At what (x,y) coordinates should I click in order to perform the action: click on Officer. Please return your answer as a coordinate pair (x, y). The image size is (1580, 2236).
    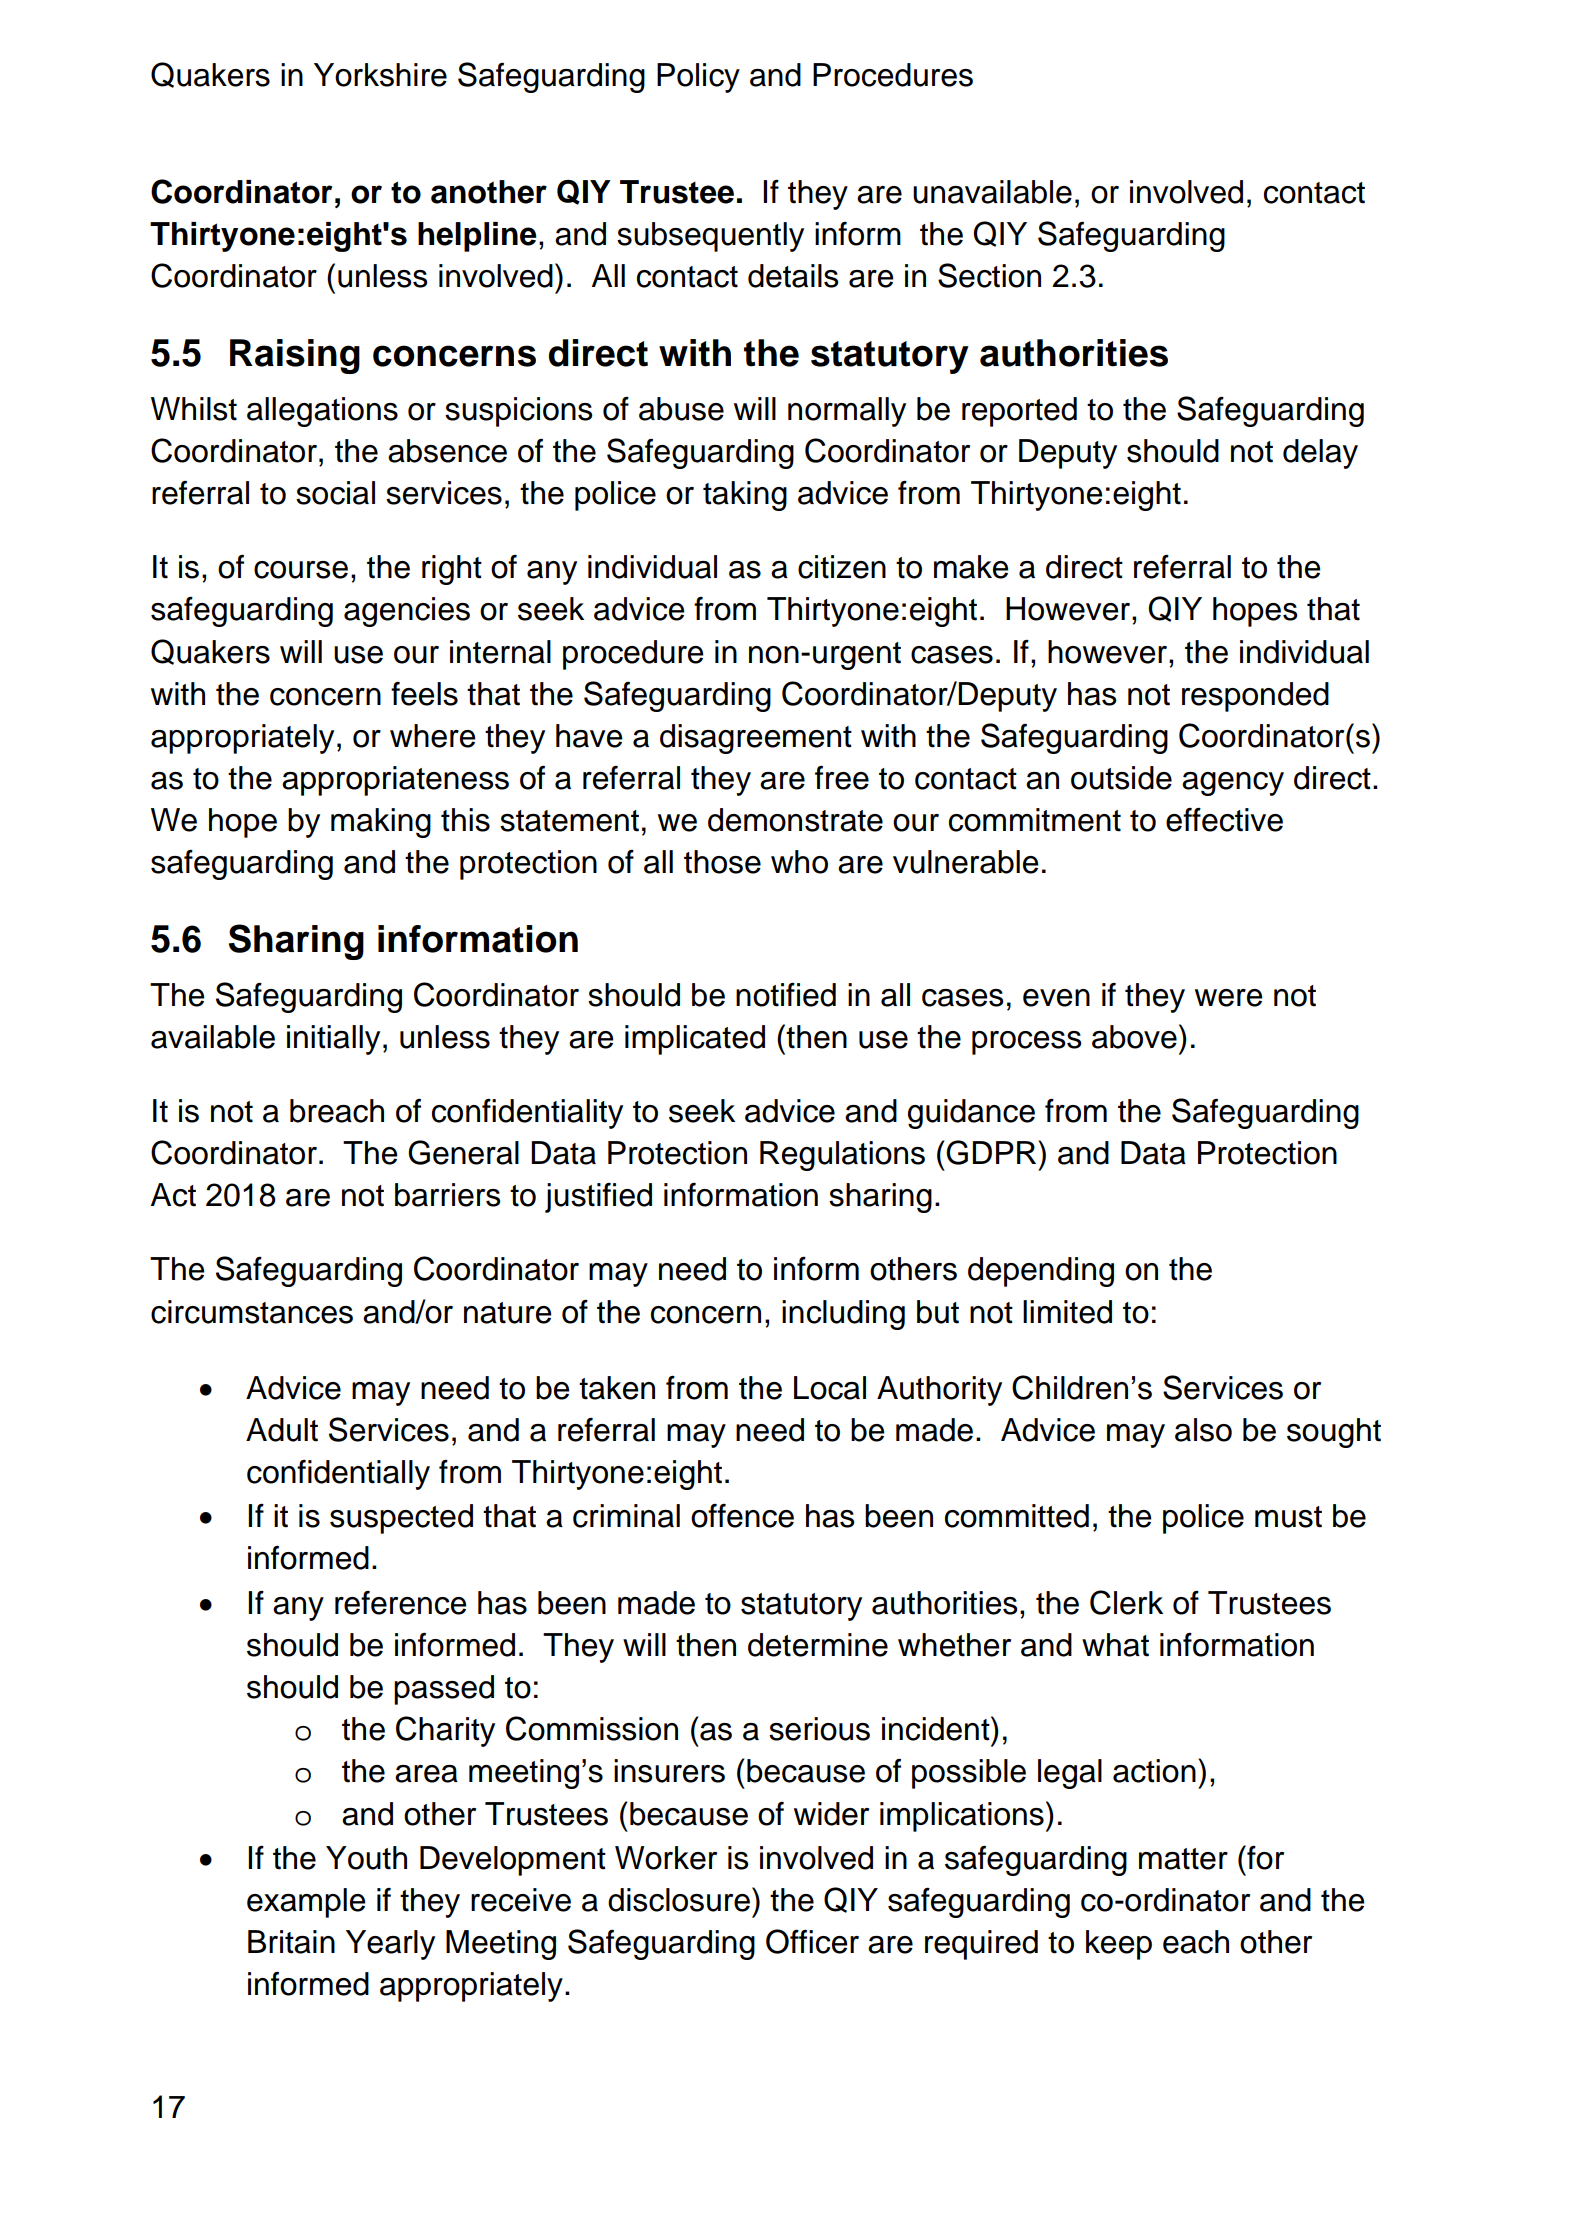
    Looking at the image, I should click on (812, 1941).
